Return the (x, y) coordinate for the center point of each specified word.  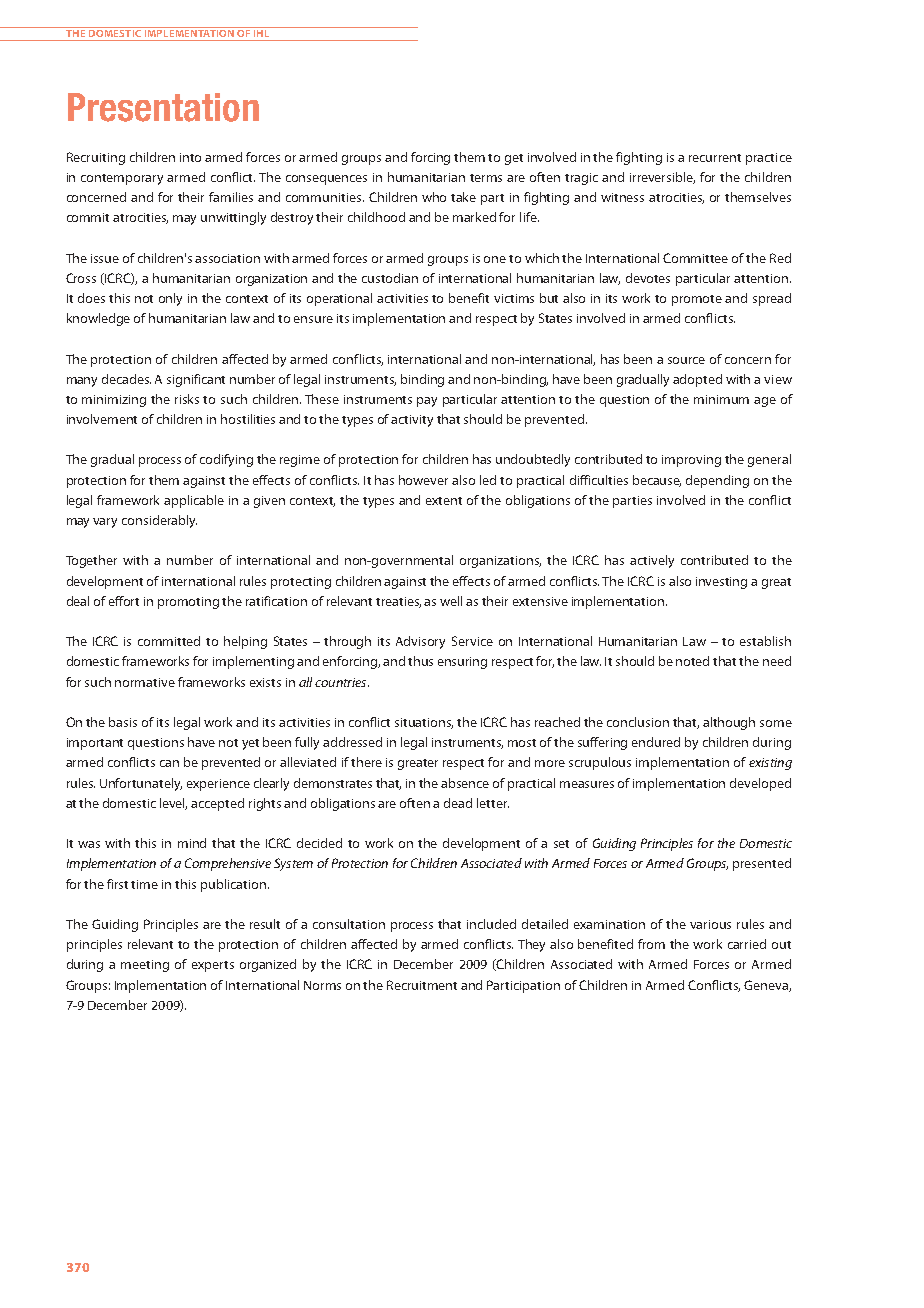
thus (420, 661)
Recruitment (422, 985)
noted (692, 661)
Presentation (163, 107)
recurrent (715, 158)
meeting (145, 966)
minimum (721, 399)
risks (187, 399)
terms (486, 178)
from (651, 944)
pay (427, 402)
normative (145, 682)
